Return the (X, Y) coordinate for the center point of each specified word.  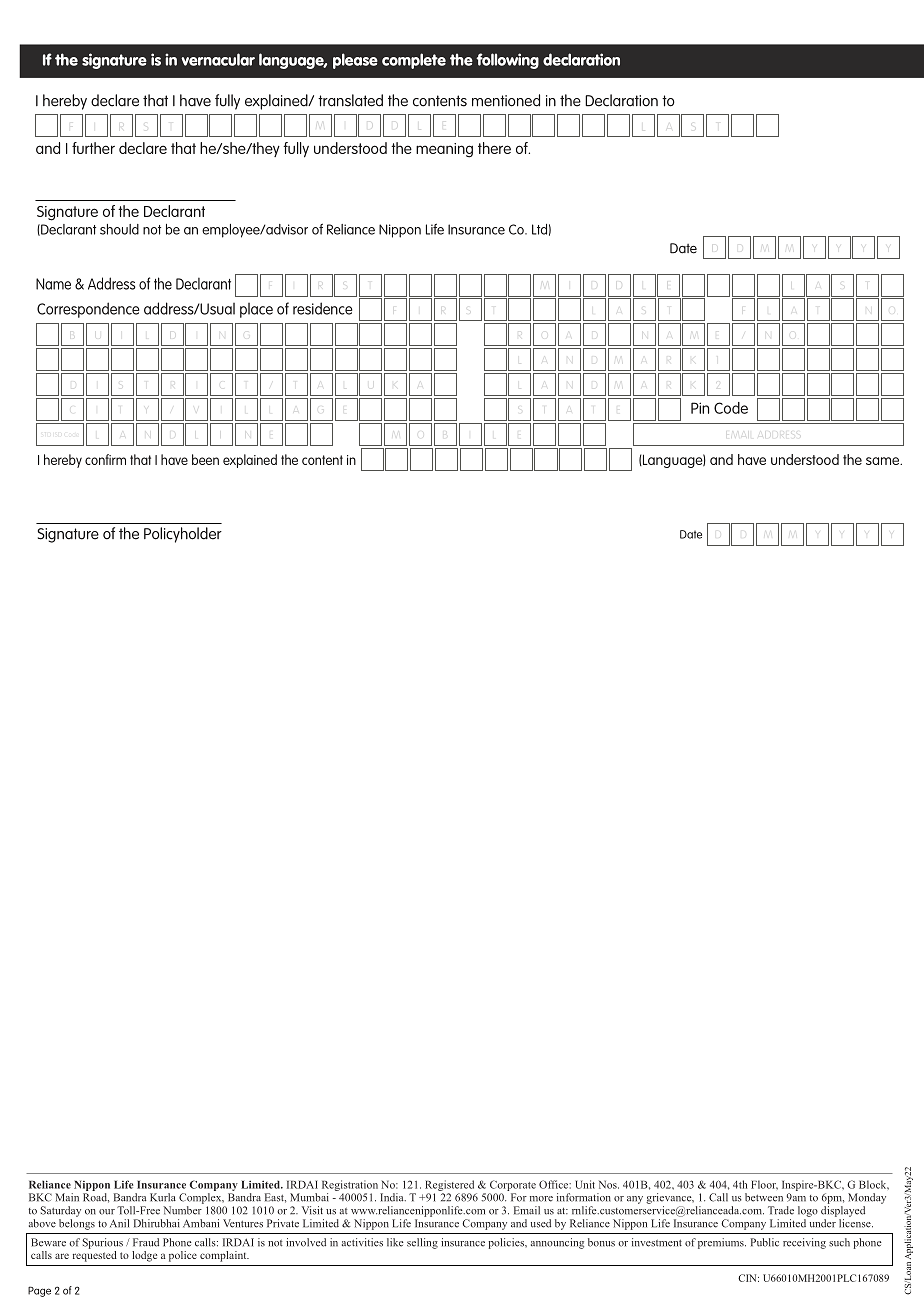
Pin (700, 408)
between (764, 1197)
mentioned (506, 100)
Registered (449, 1185)
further (93, 148)
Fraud (146, 1242)
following (507, 61)
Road (96, 1198)
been (205, 459)
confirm (105, 459)
